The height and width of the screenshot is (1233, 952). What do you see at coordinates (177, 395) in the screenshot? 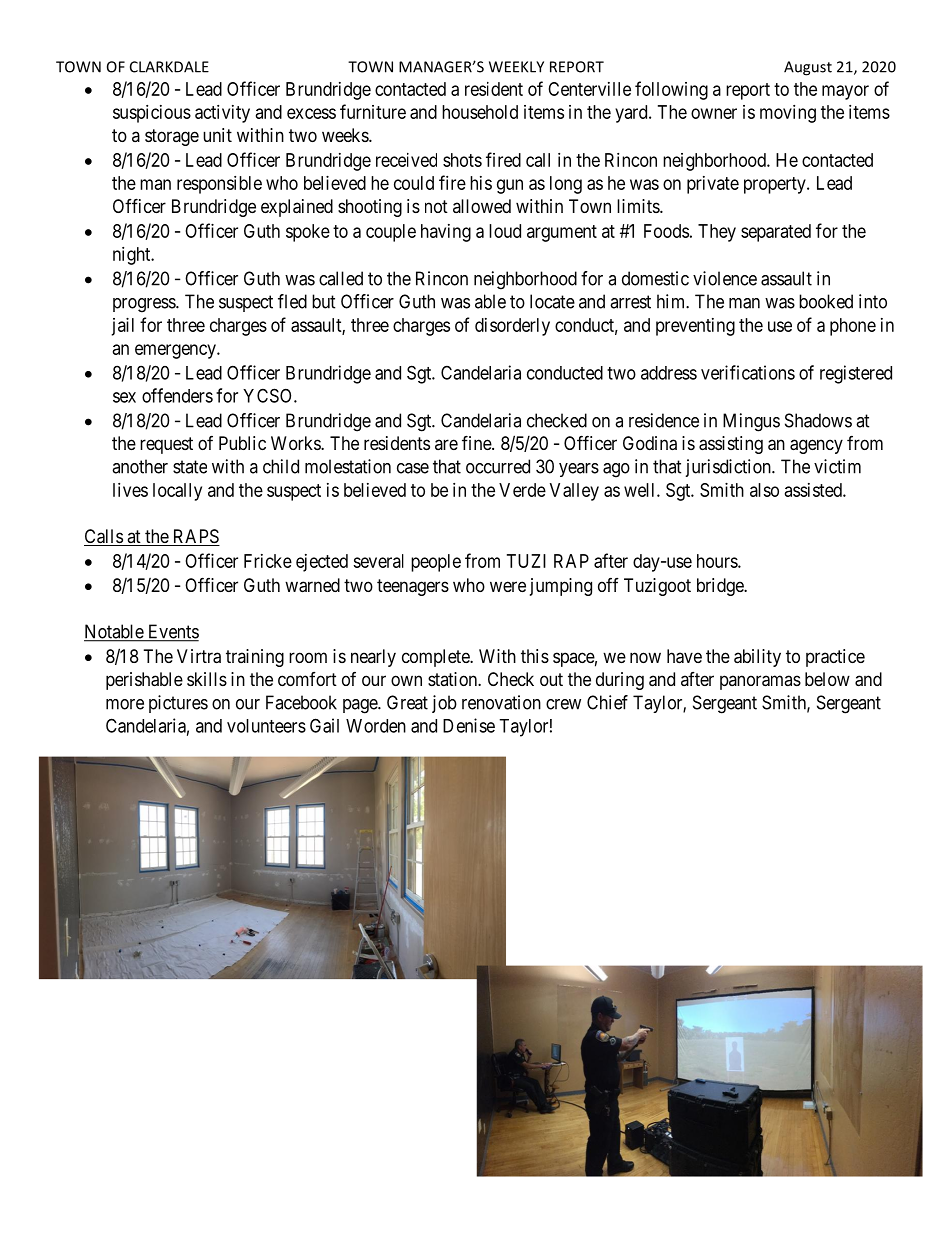
I see `offenders` at bounding box center [177, 395].
